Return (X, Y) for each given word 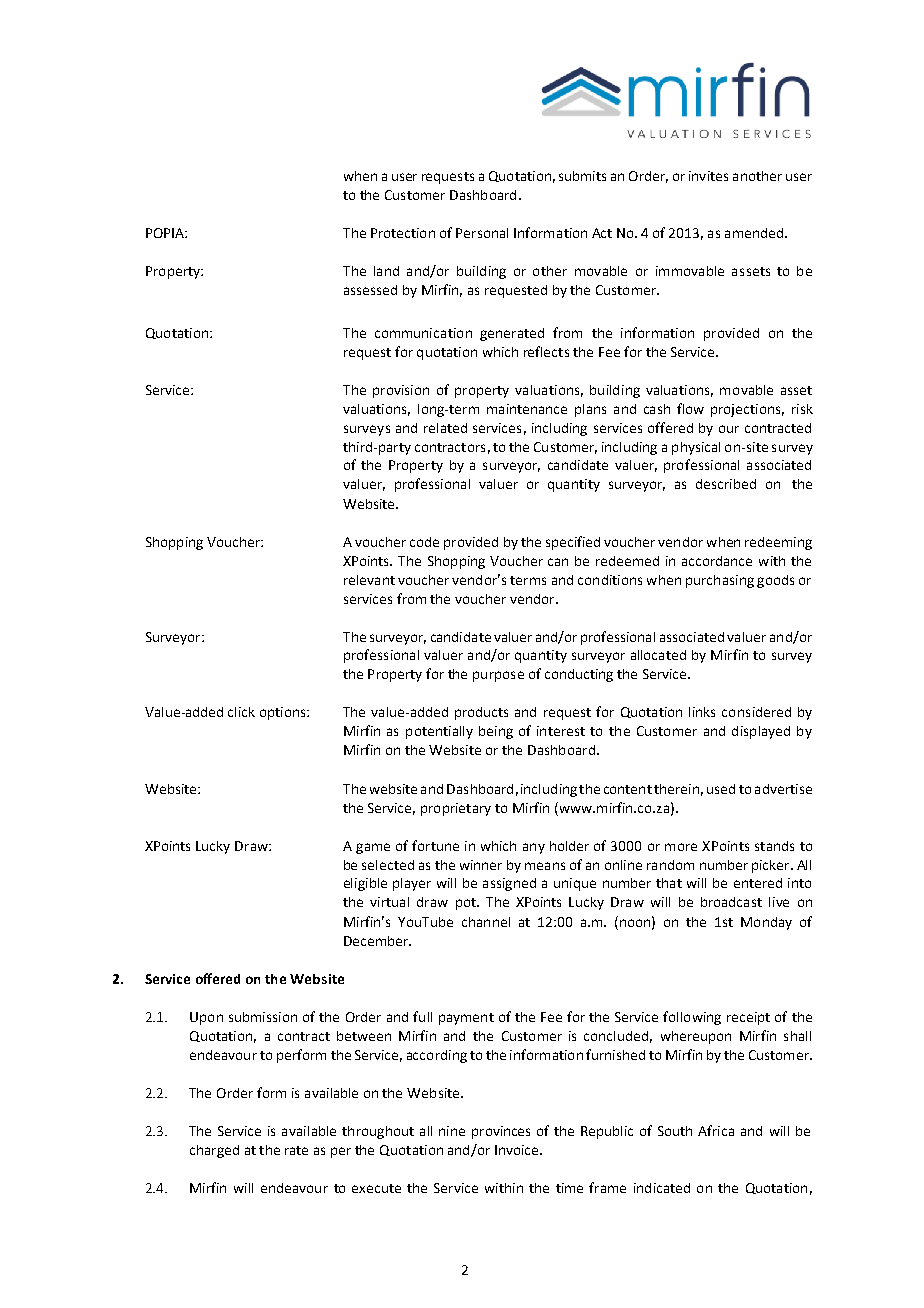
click (241, 712)
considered (756, 712)
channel (486, 922)
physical (696, 448)
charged (214, 1151)
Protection (403, 233)
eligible (365, 884)
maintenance (527, 409)
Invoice (518, 1150)
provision (401, 391)
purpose (498, 676)
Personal (482, 233)
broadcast (731, 902)
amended (754, 233)
